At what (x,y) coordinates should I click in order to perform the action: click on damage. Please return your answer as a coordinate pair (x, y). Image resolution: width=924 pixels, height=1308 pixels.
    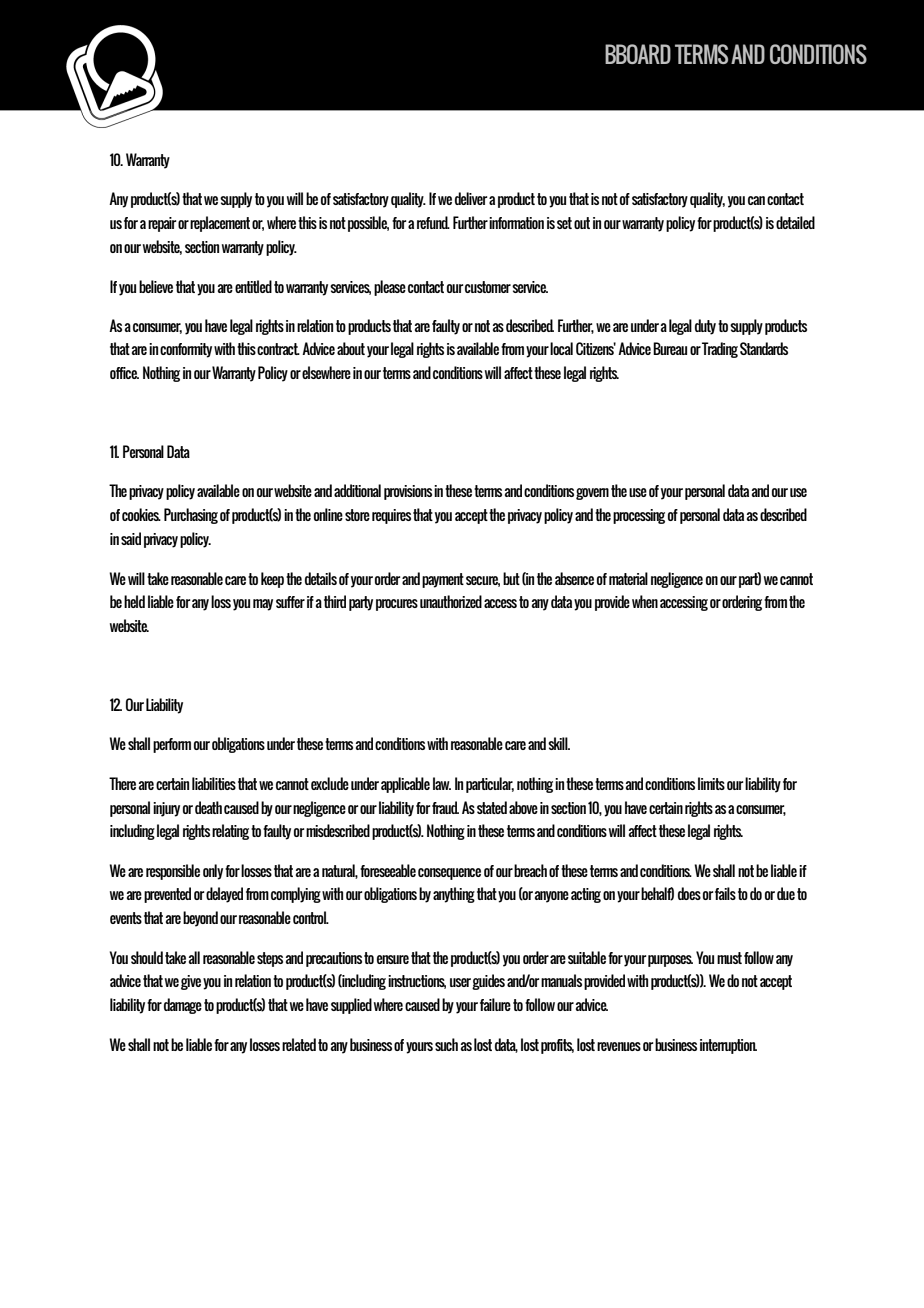
    Looking at the image, I should click on (183, 1006).
